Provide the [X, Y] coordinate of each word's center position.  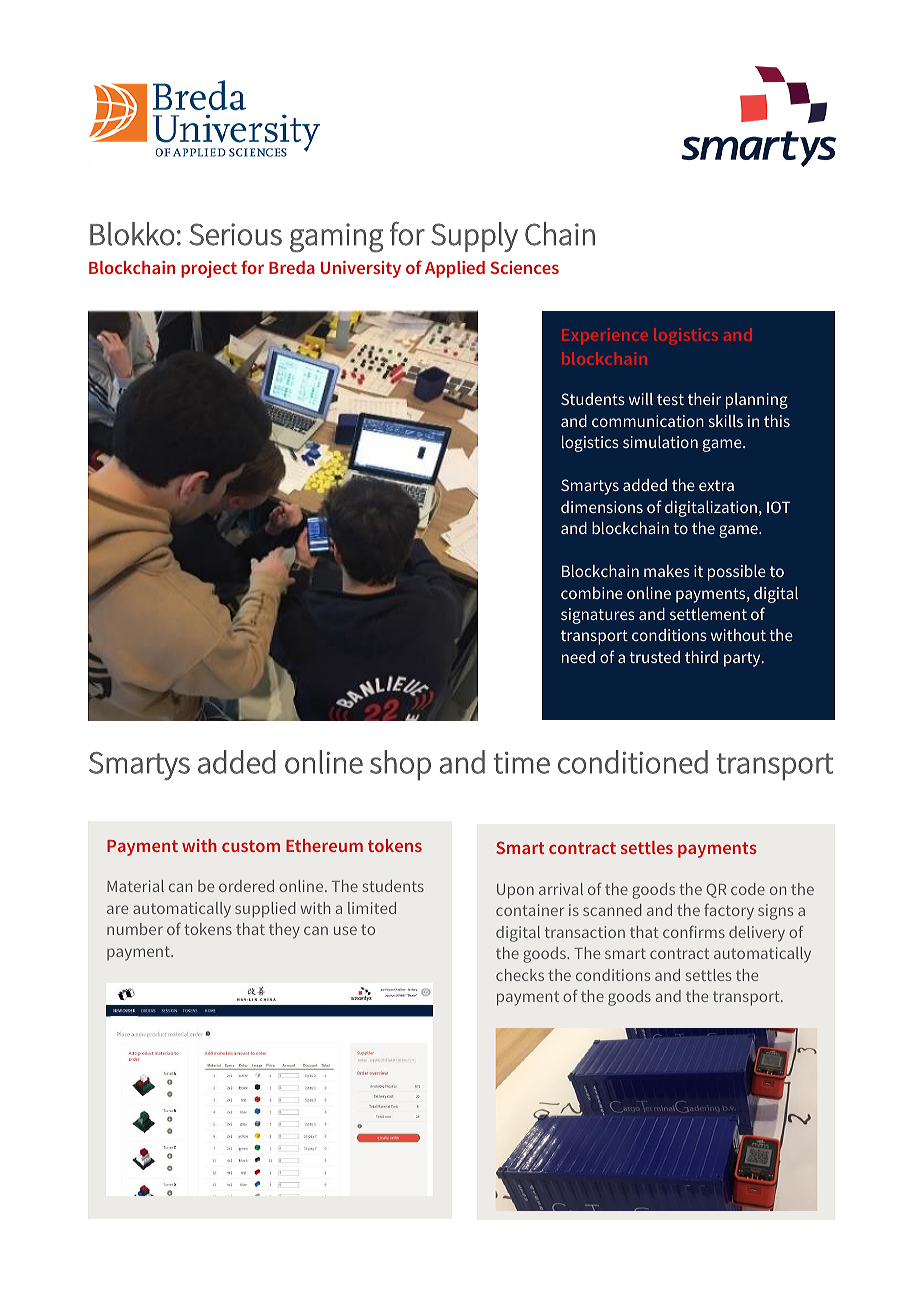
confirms [694, 931]
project [209, 269]
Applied [455, 269]
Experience [605, 336]
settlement [708, 614]
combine [592, 593]
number [135, 929]
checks [520, 975]
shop [400, 765]
